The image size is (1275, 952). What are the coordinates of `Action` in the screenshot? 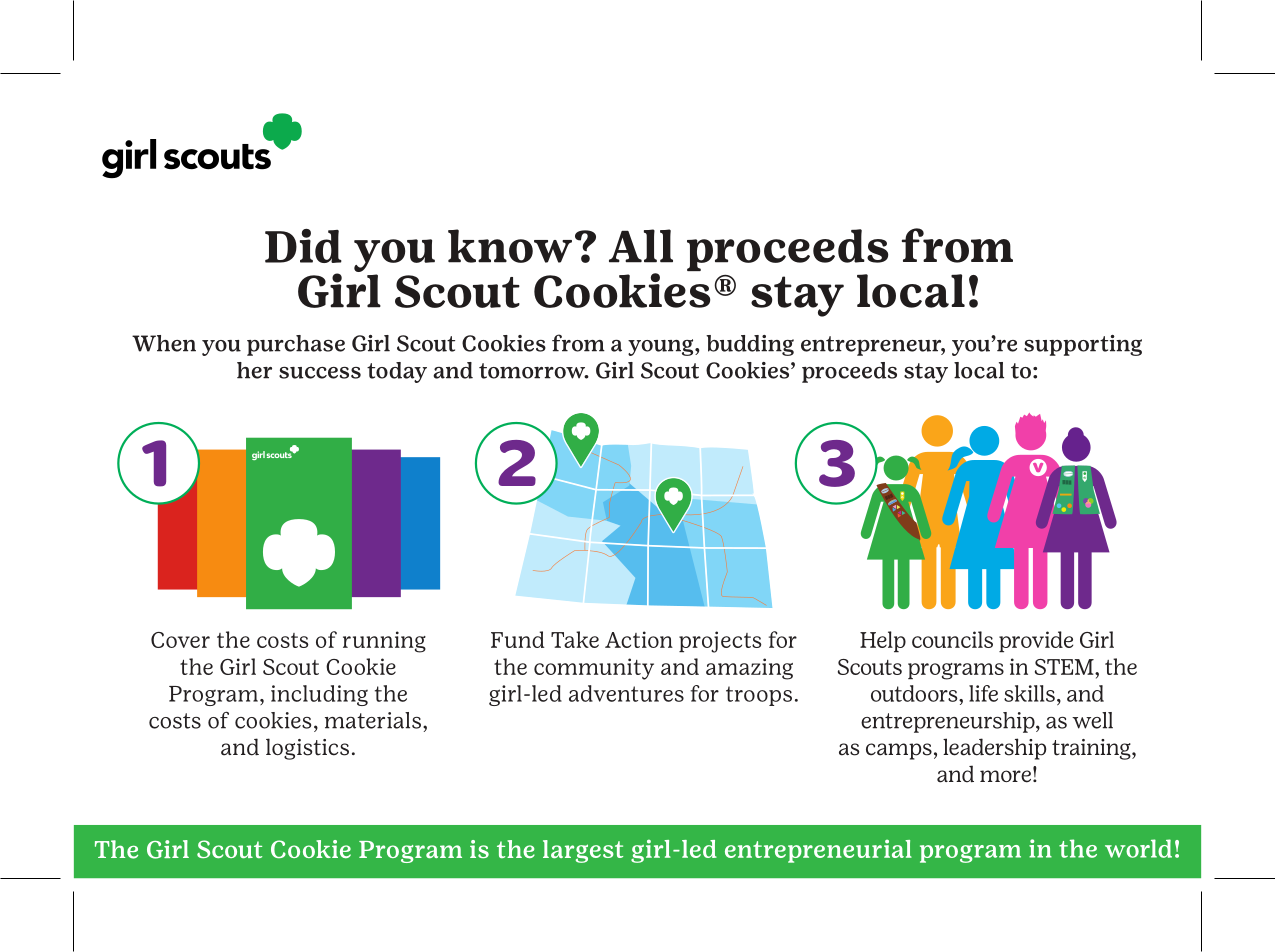 It's located at (639, 639).
